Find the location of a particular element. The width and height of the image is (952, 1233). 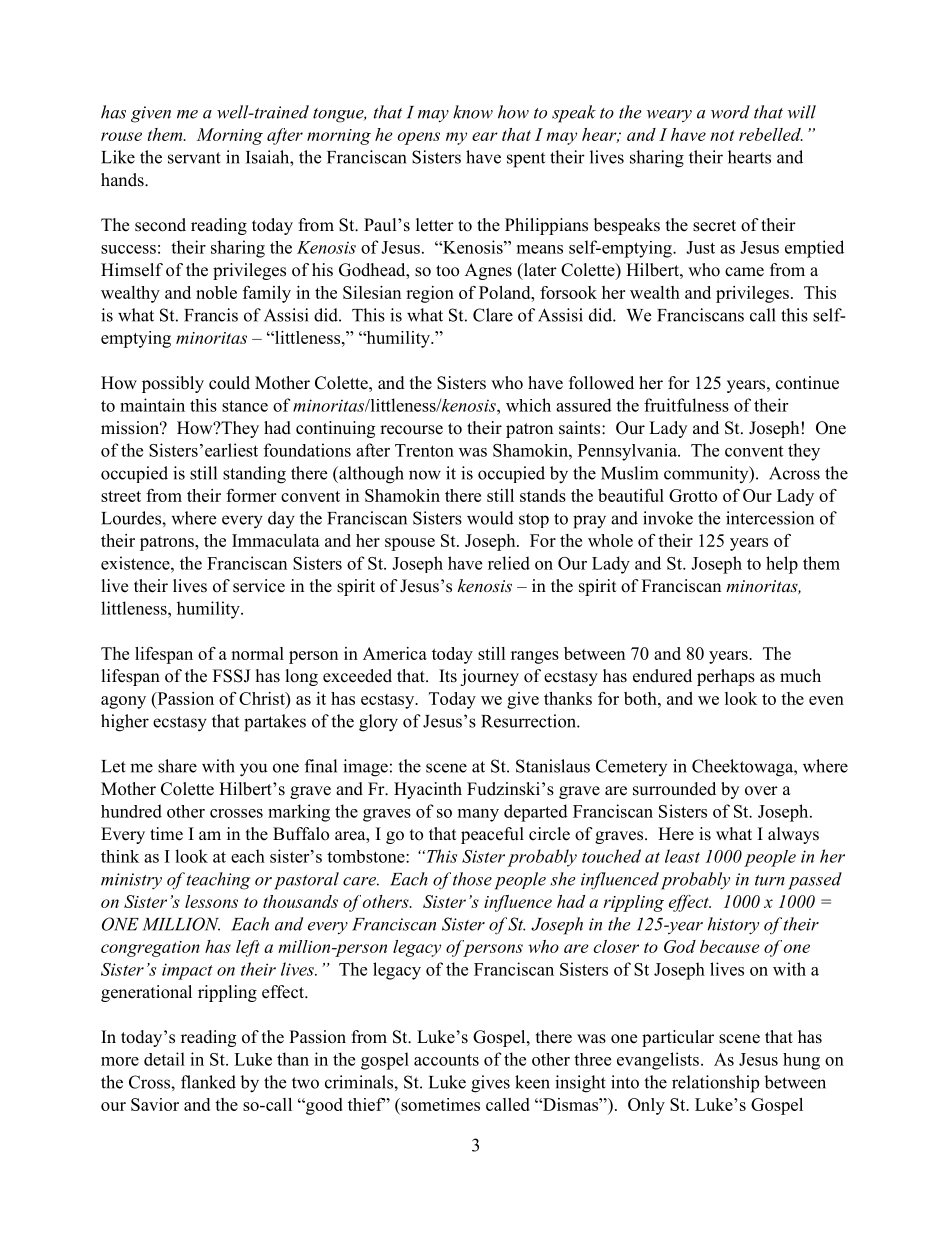

service is located at coordinates (259, 586).
